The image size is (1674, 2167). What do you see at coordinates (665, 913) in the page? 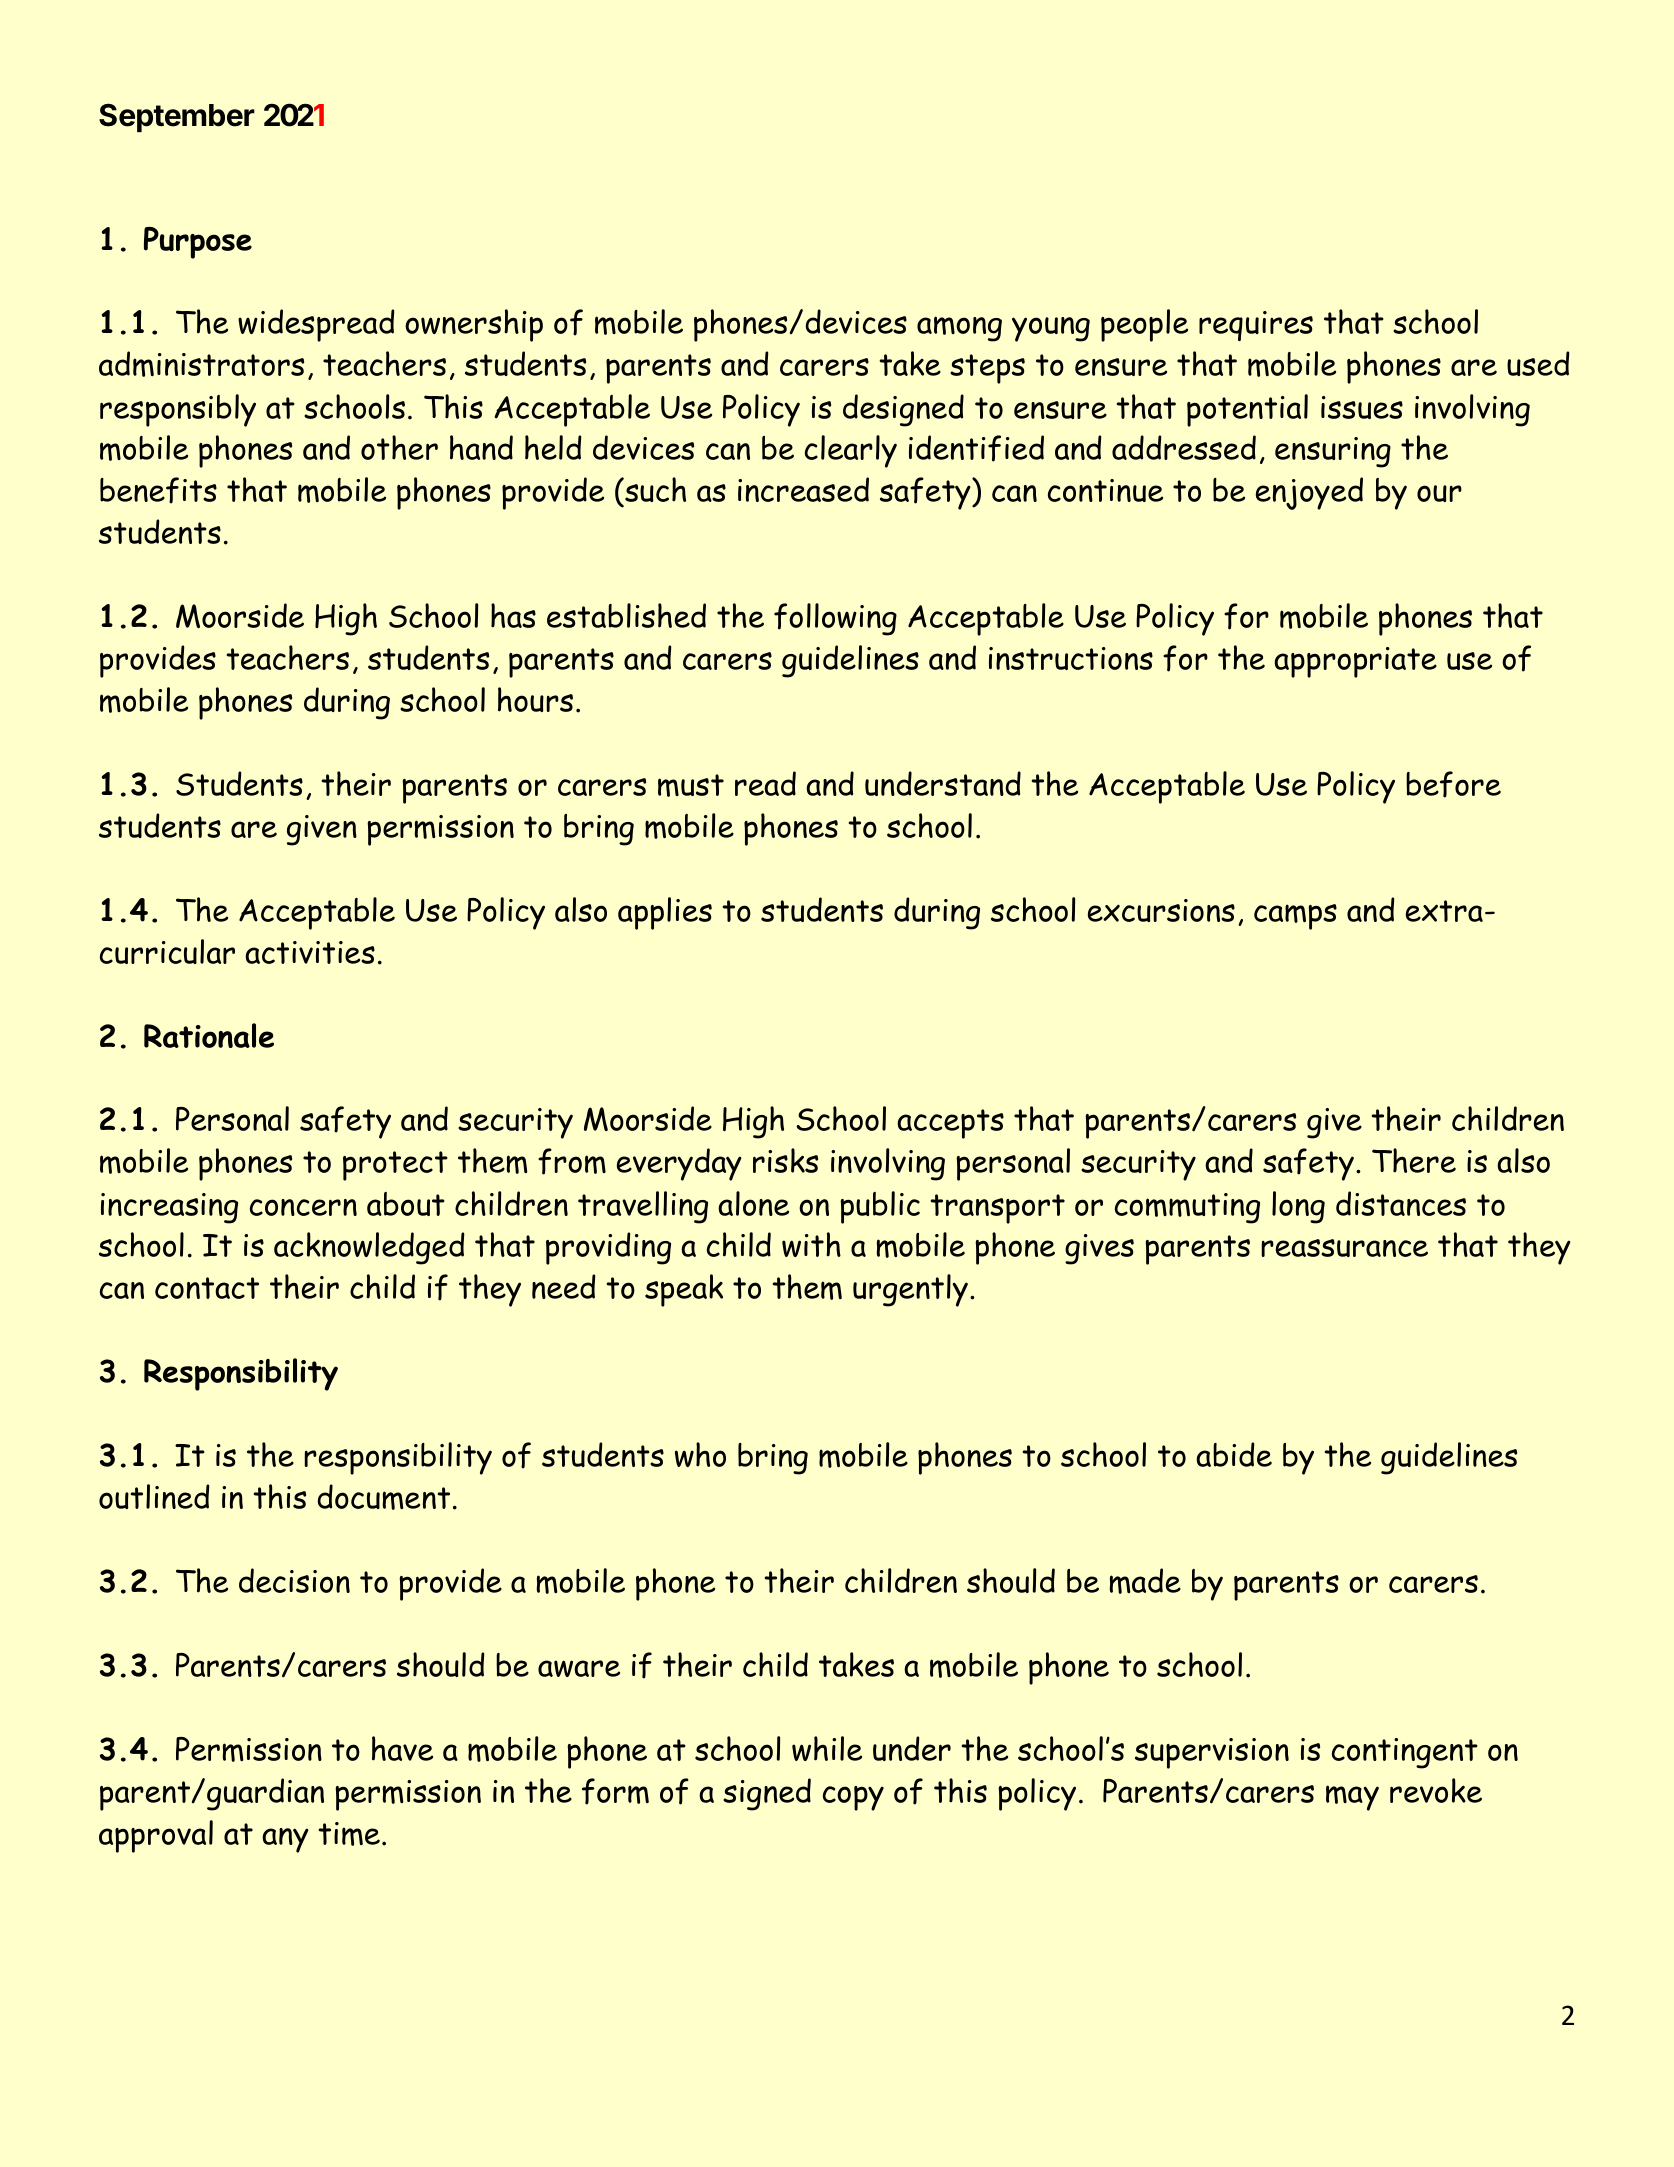
I see `applies` at bounding box center [665, 913].
